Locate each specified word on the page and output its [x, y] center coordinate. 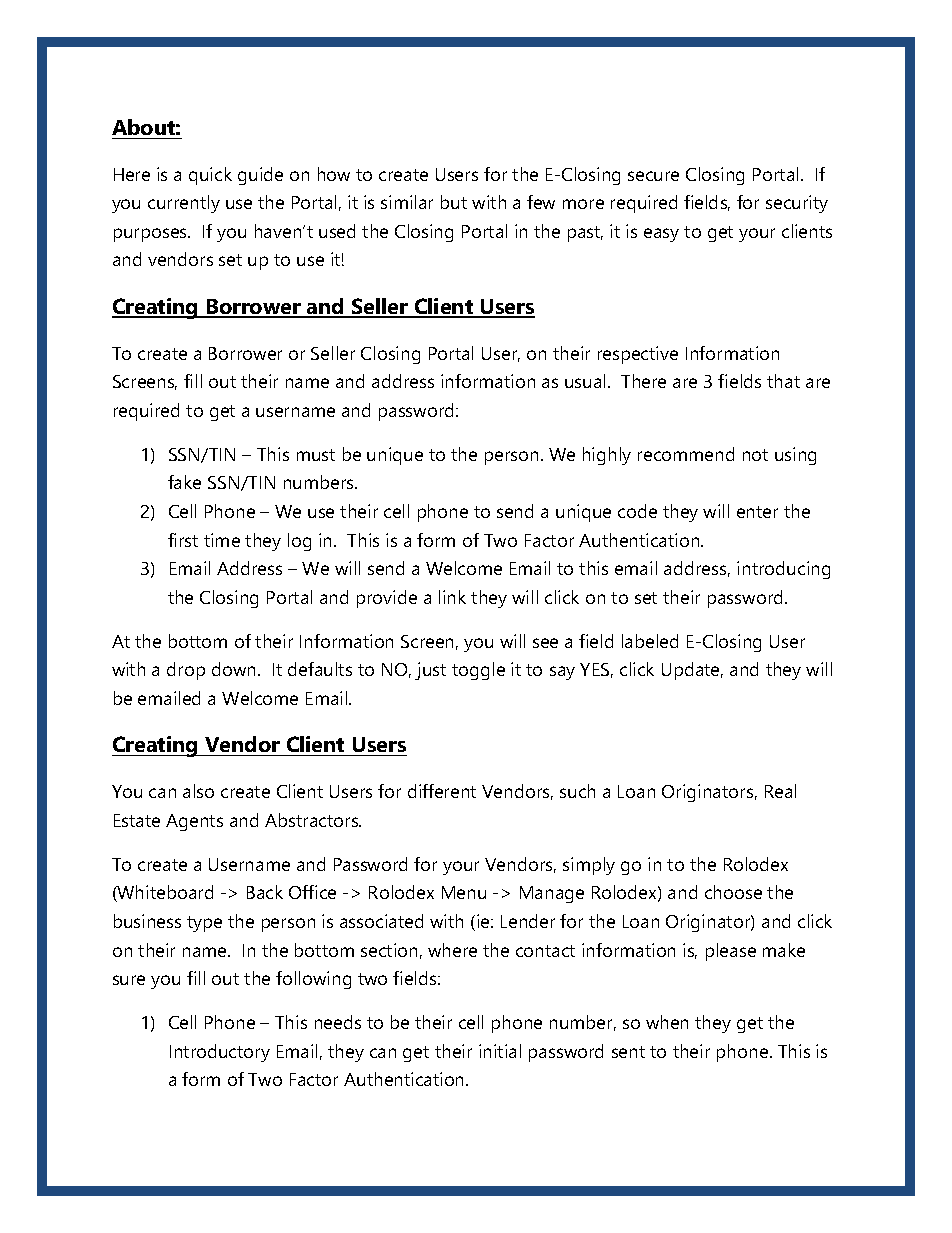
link [452, 597]
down [233, 669]
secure [653, 176]
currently [184, 204]
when [667, 1022]
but [454, 202]
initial [500, 1051]
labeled [650, 641]
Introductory [220, 1053]
